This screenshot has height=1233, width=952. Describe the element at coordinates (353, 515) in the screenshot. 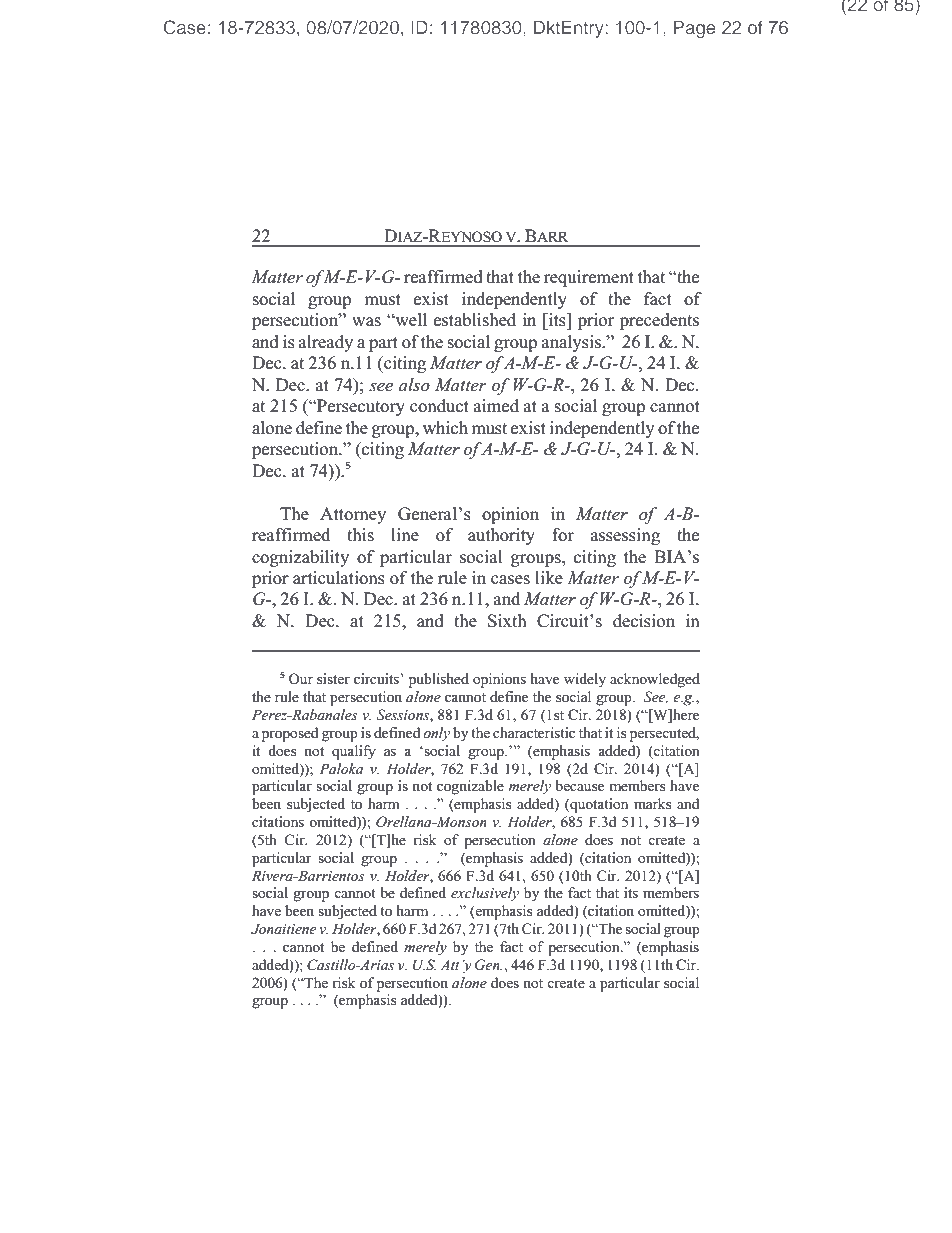

I see `Attorney` at that location.
